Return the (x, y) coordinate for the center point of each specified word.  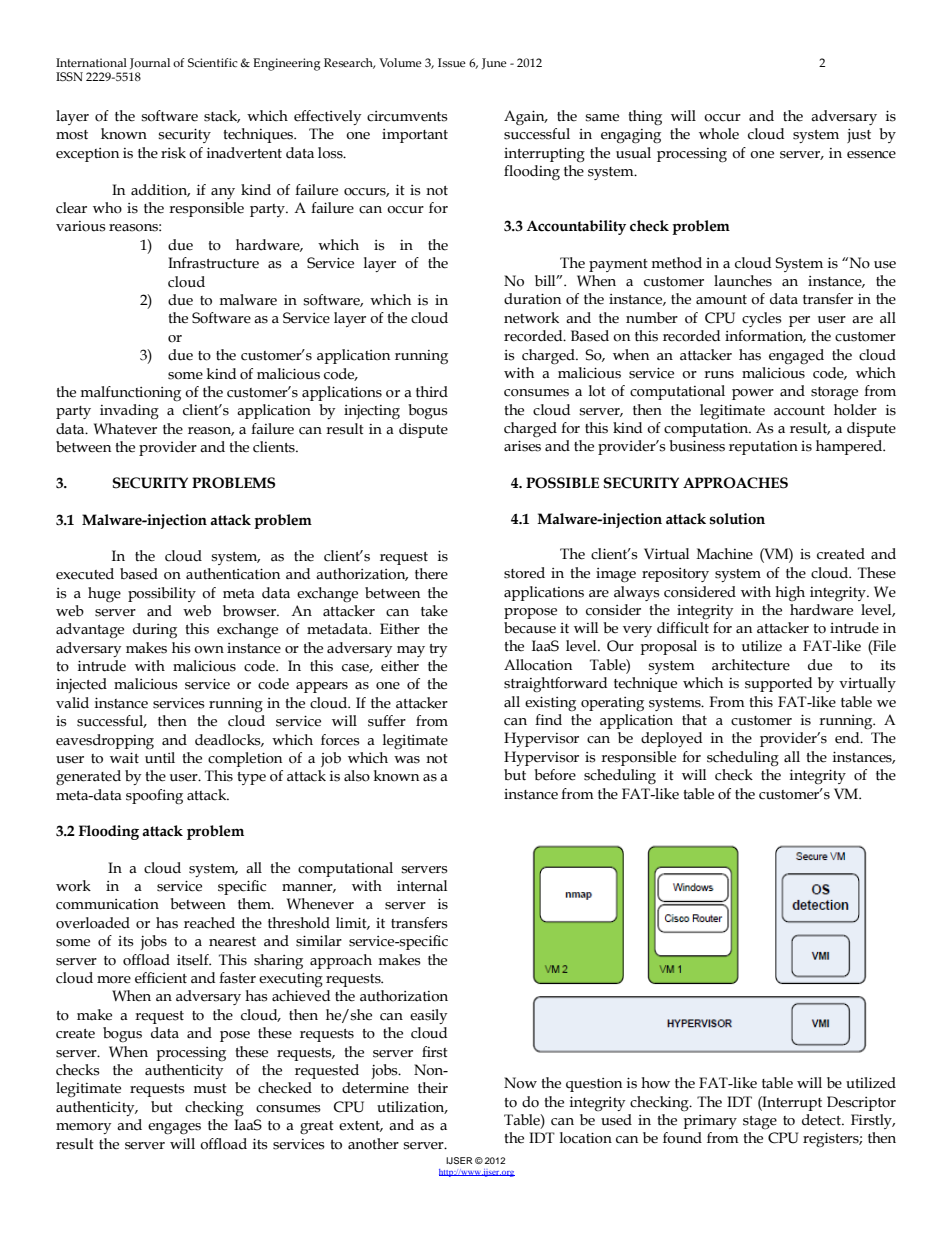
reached (209, 923)
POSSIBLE (562, 483)
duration (532, 299)
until (160, 756)
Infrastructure (213, 263)
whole (719, 134)
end (848, 738)
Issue (452, 62)
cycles (762, 319)
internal (422, 886)
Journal (150, 63)
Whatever (125, 429)
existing (550, 704)
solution (737, 519)
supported (778, 684)
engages (174, 1129)
